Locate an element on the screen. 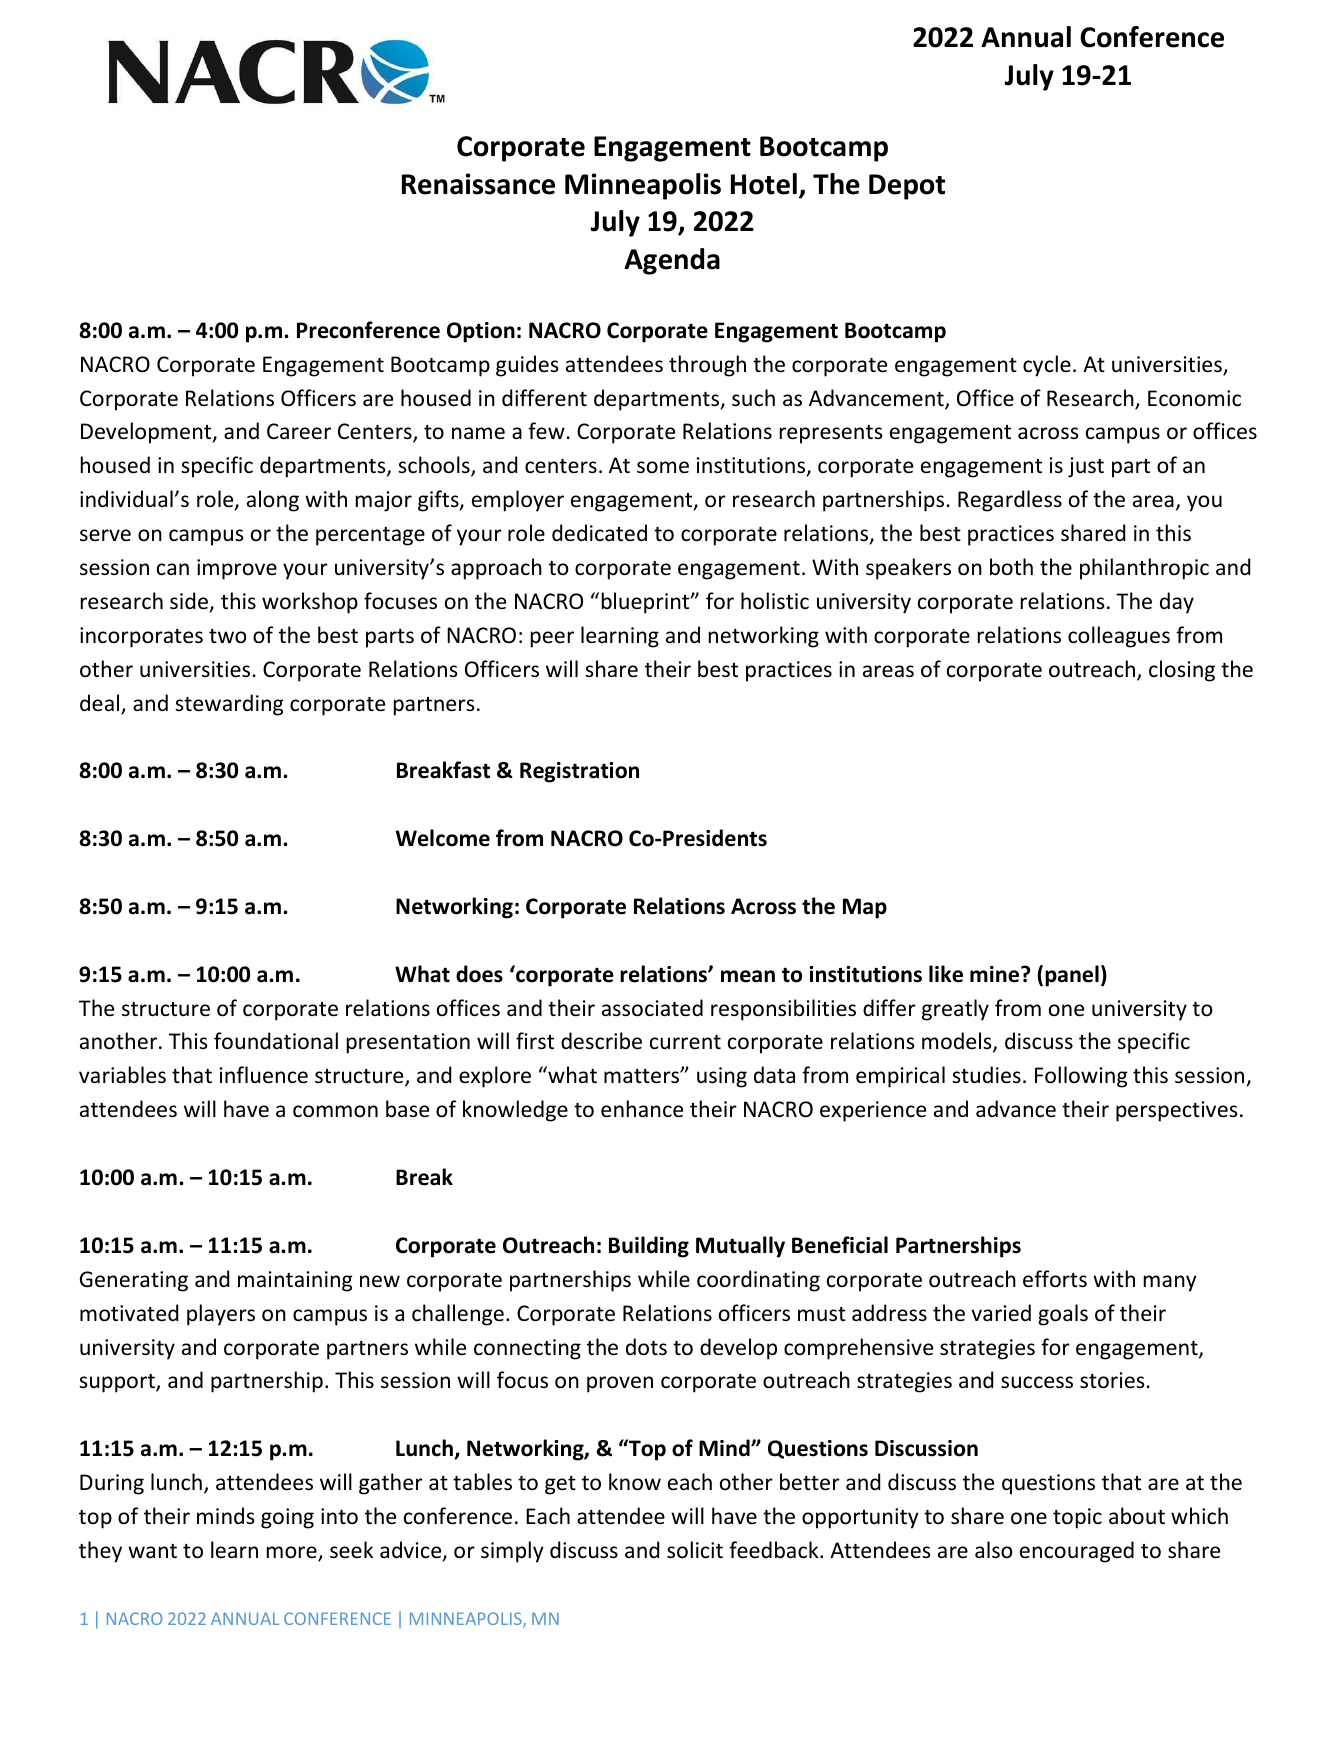 The height and width of the screenshot is (1739, 1344). enhance is located at coordinates (642, 1109).
